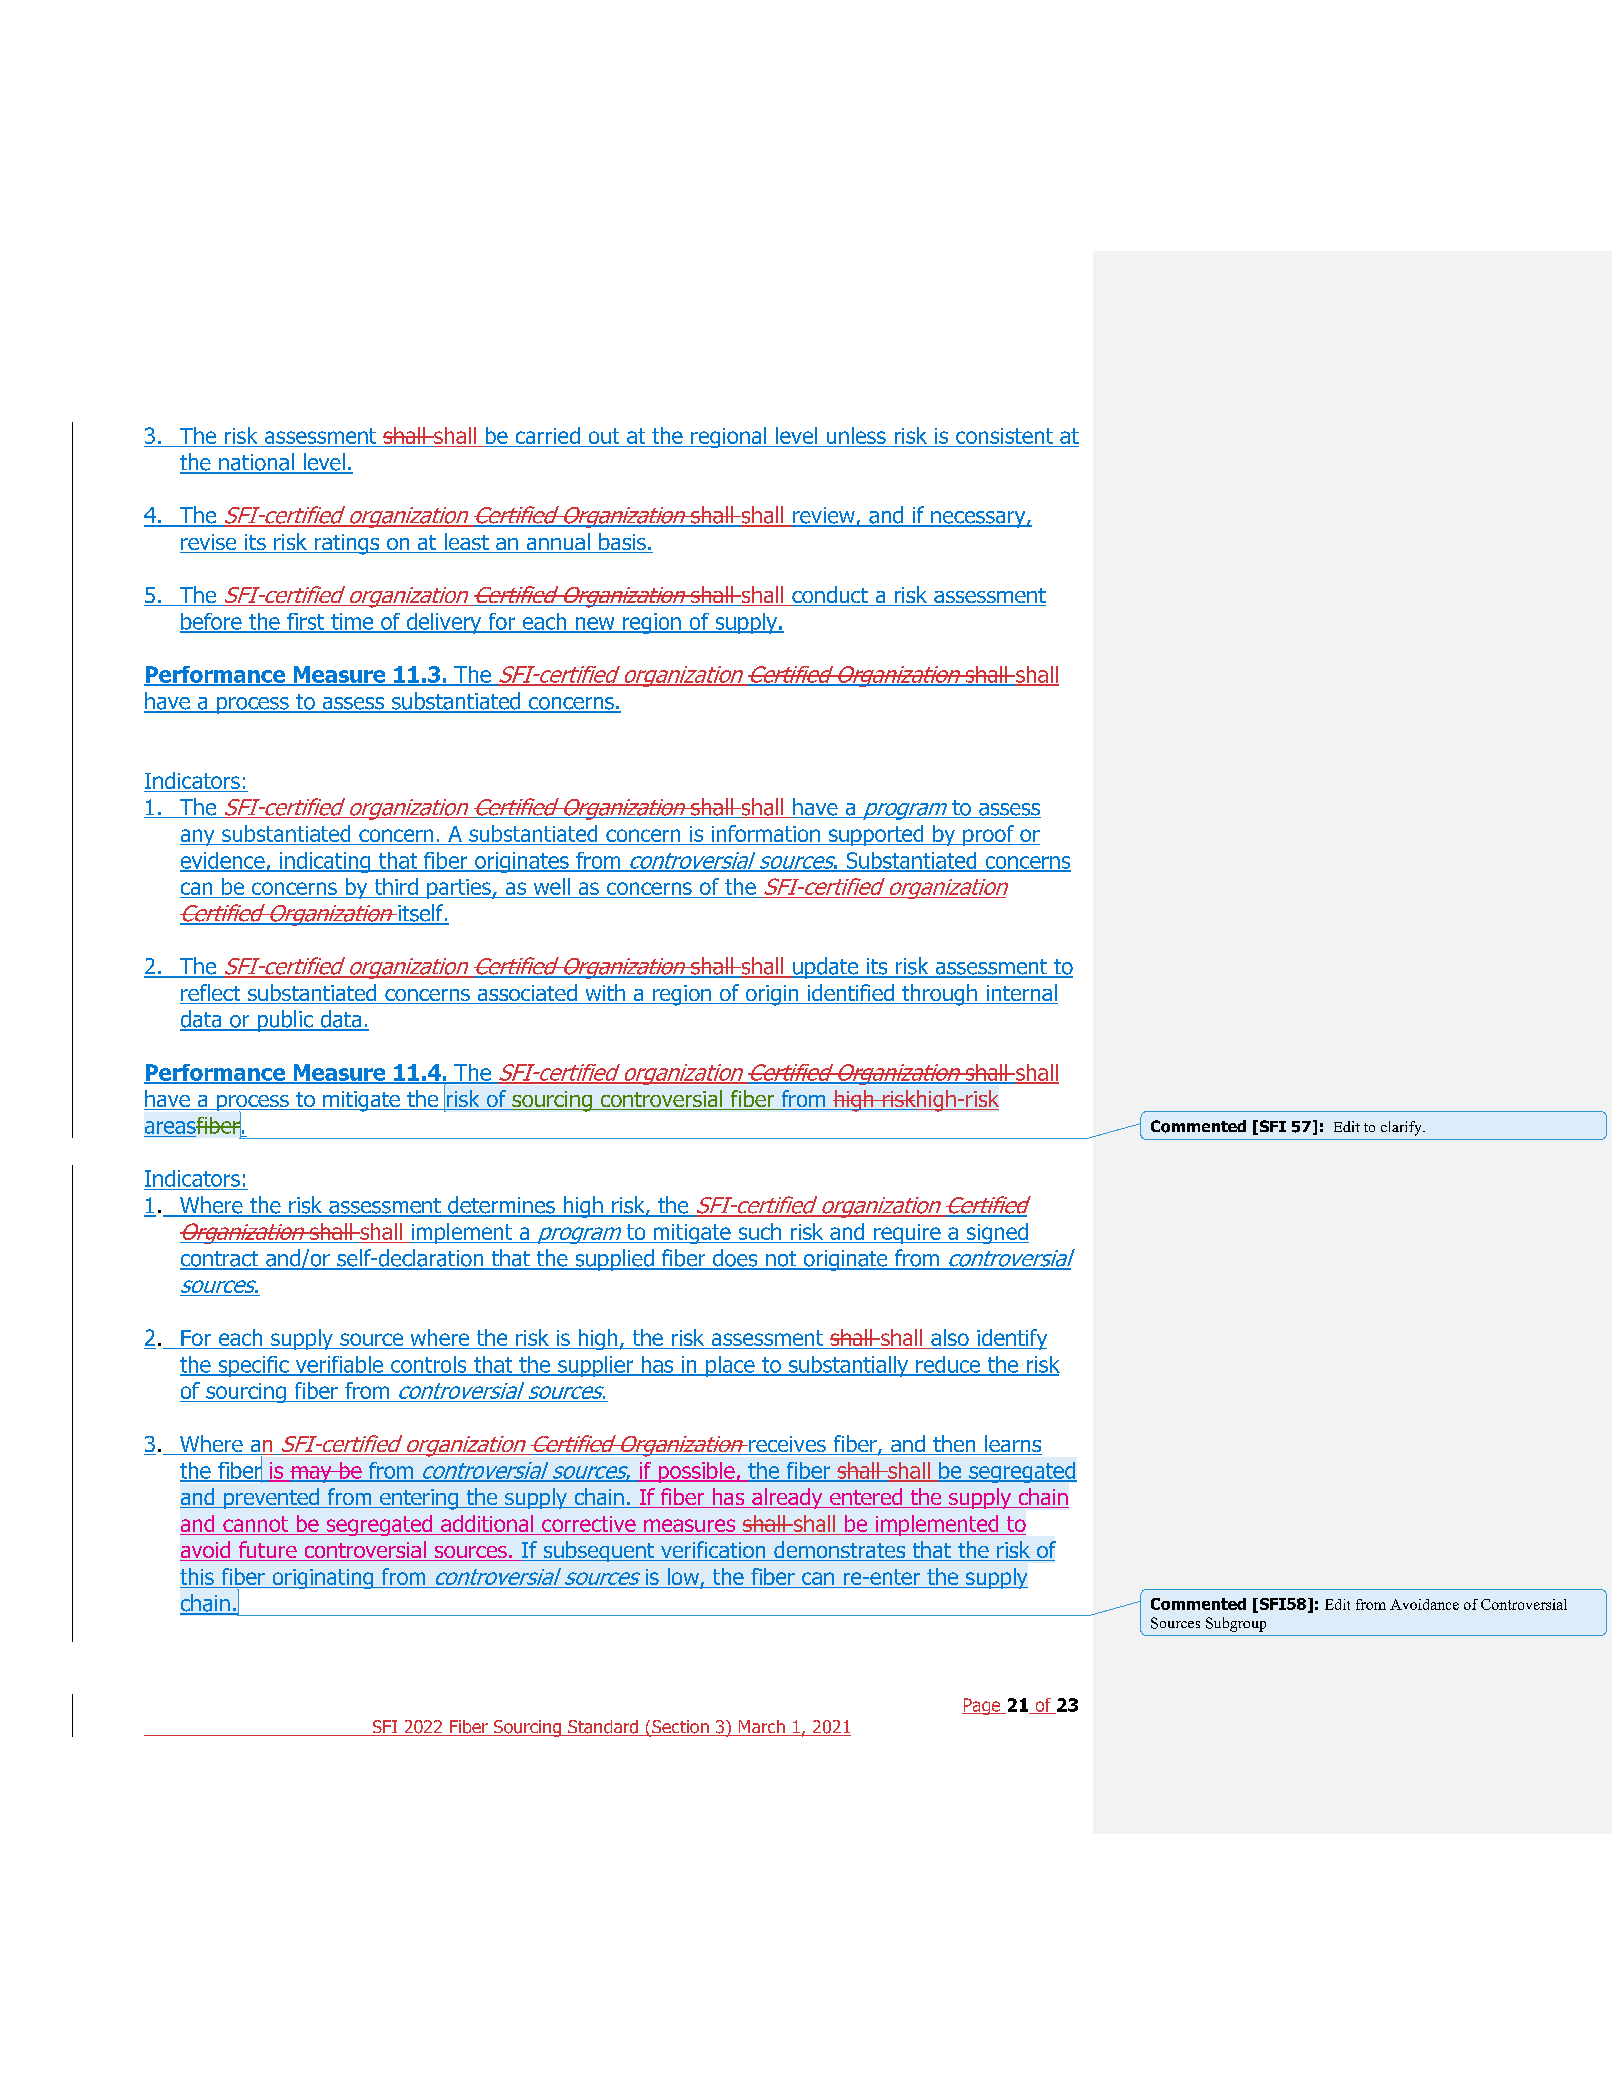  What do you see at coordinates (1012, 1445) in the page?
I see `learns` at bounding box center [1012, 1445].
